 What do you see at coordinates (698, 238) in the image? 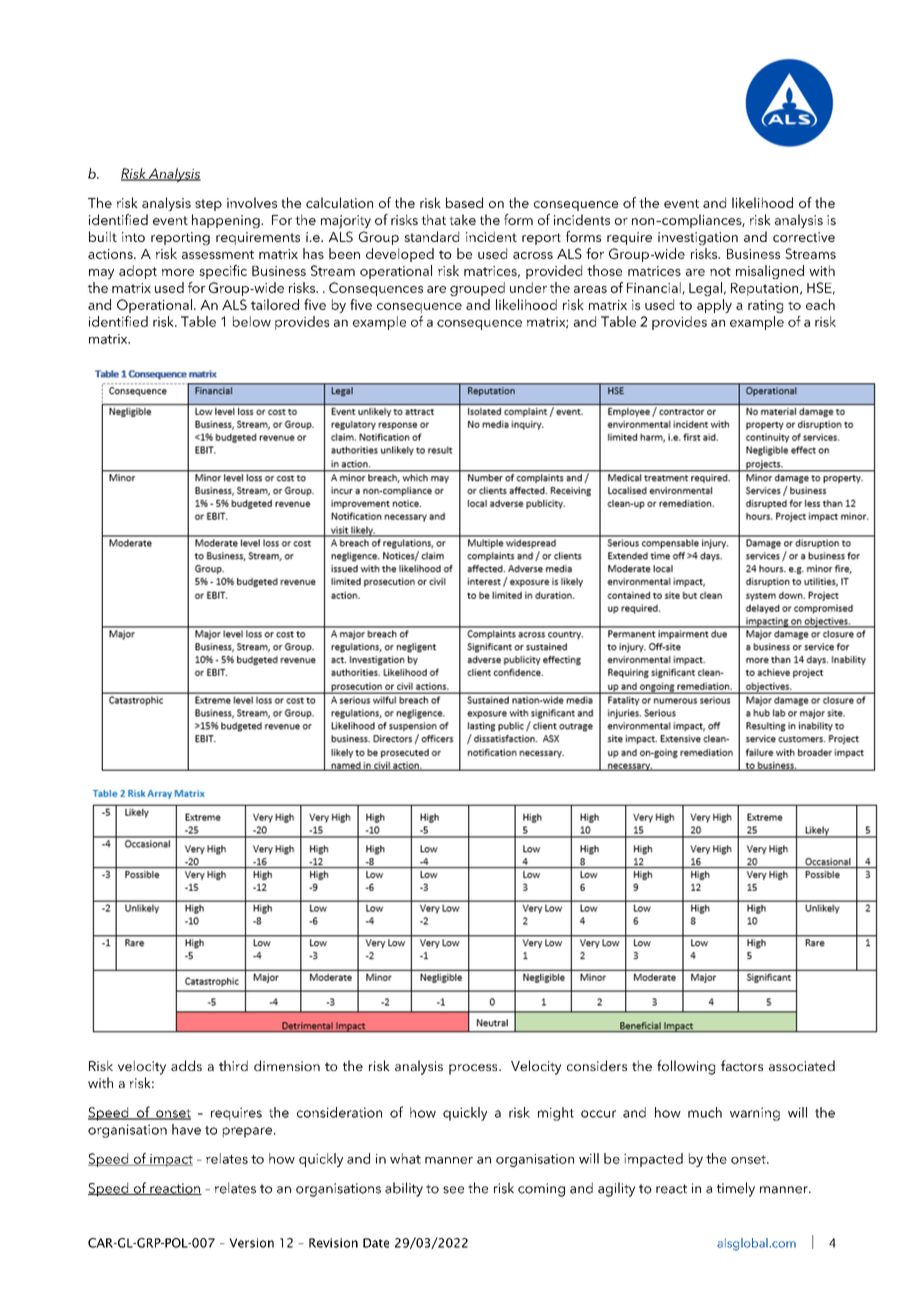
I see `investigation` at bounding box center [698, 238].
